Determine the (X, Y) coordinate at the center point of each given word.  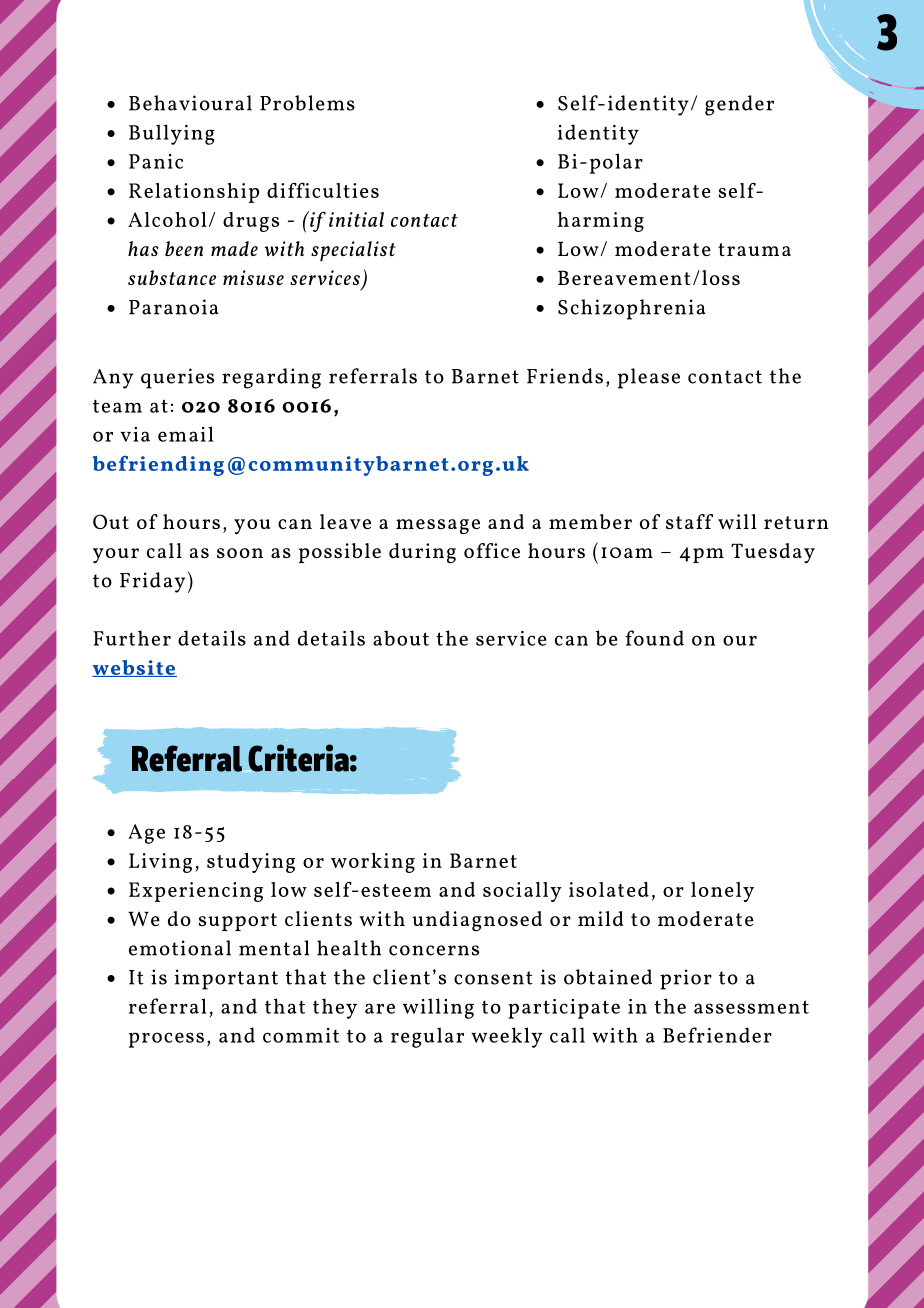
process (166, 1040)
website (134, 668)
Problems (307, 103)
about (401, 638)
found (655, 638)
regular (427, 1037)
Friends (565, 376)
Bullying (172, 134)
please (649, 378)
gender (739, 105)
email (185, 434)
